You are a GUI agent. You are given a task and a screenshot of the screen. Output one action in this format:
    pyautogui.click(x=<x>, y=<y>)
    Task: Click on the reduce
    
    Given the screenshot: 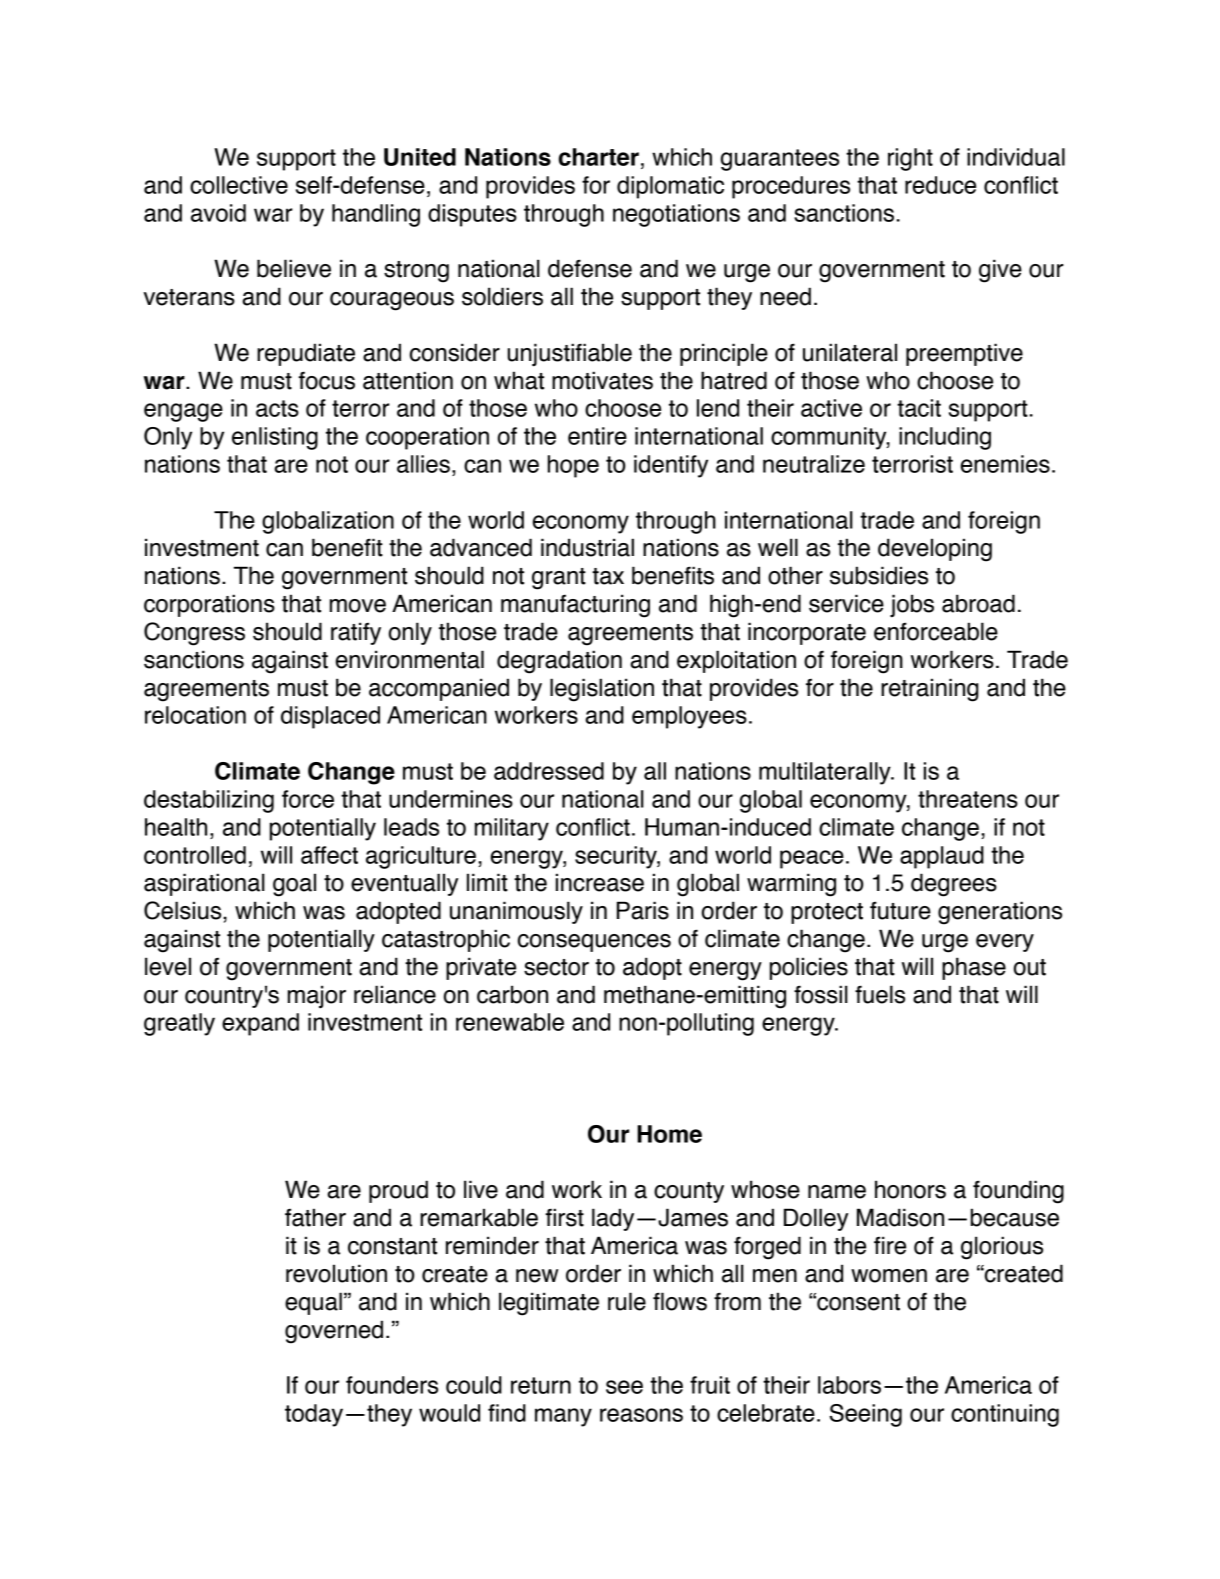 What is the action you would take?
    pyautogui.click(x=940, y=185)
